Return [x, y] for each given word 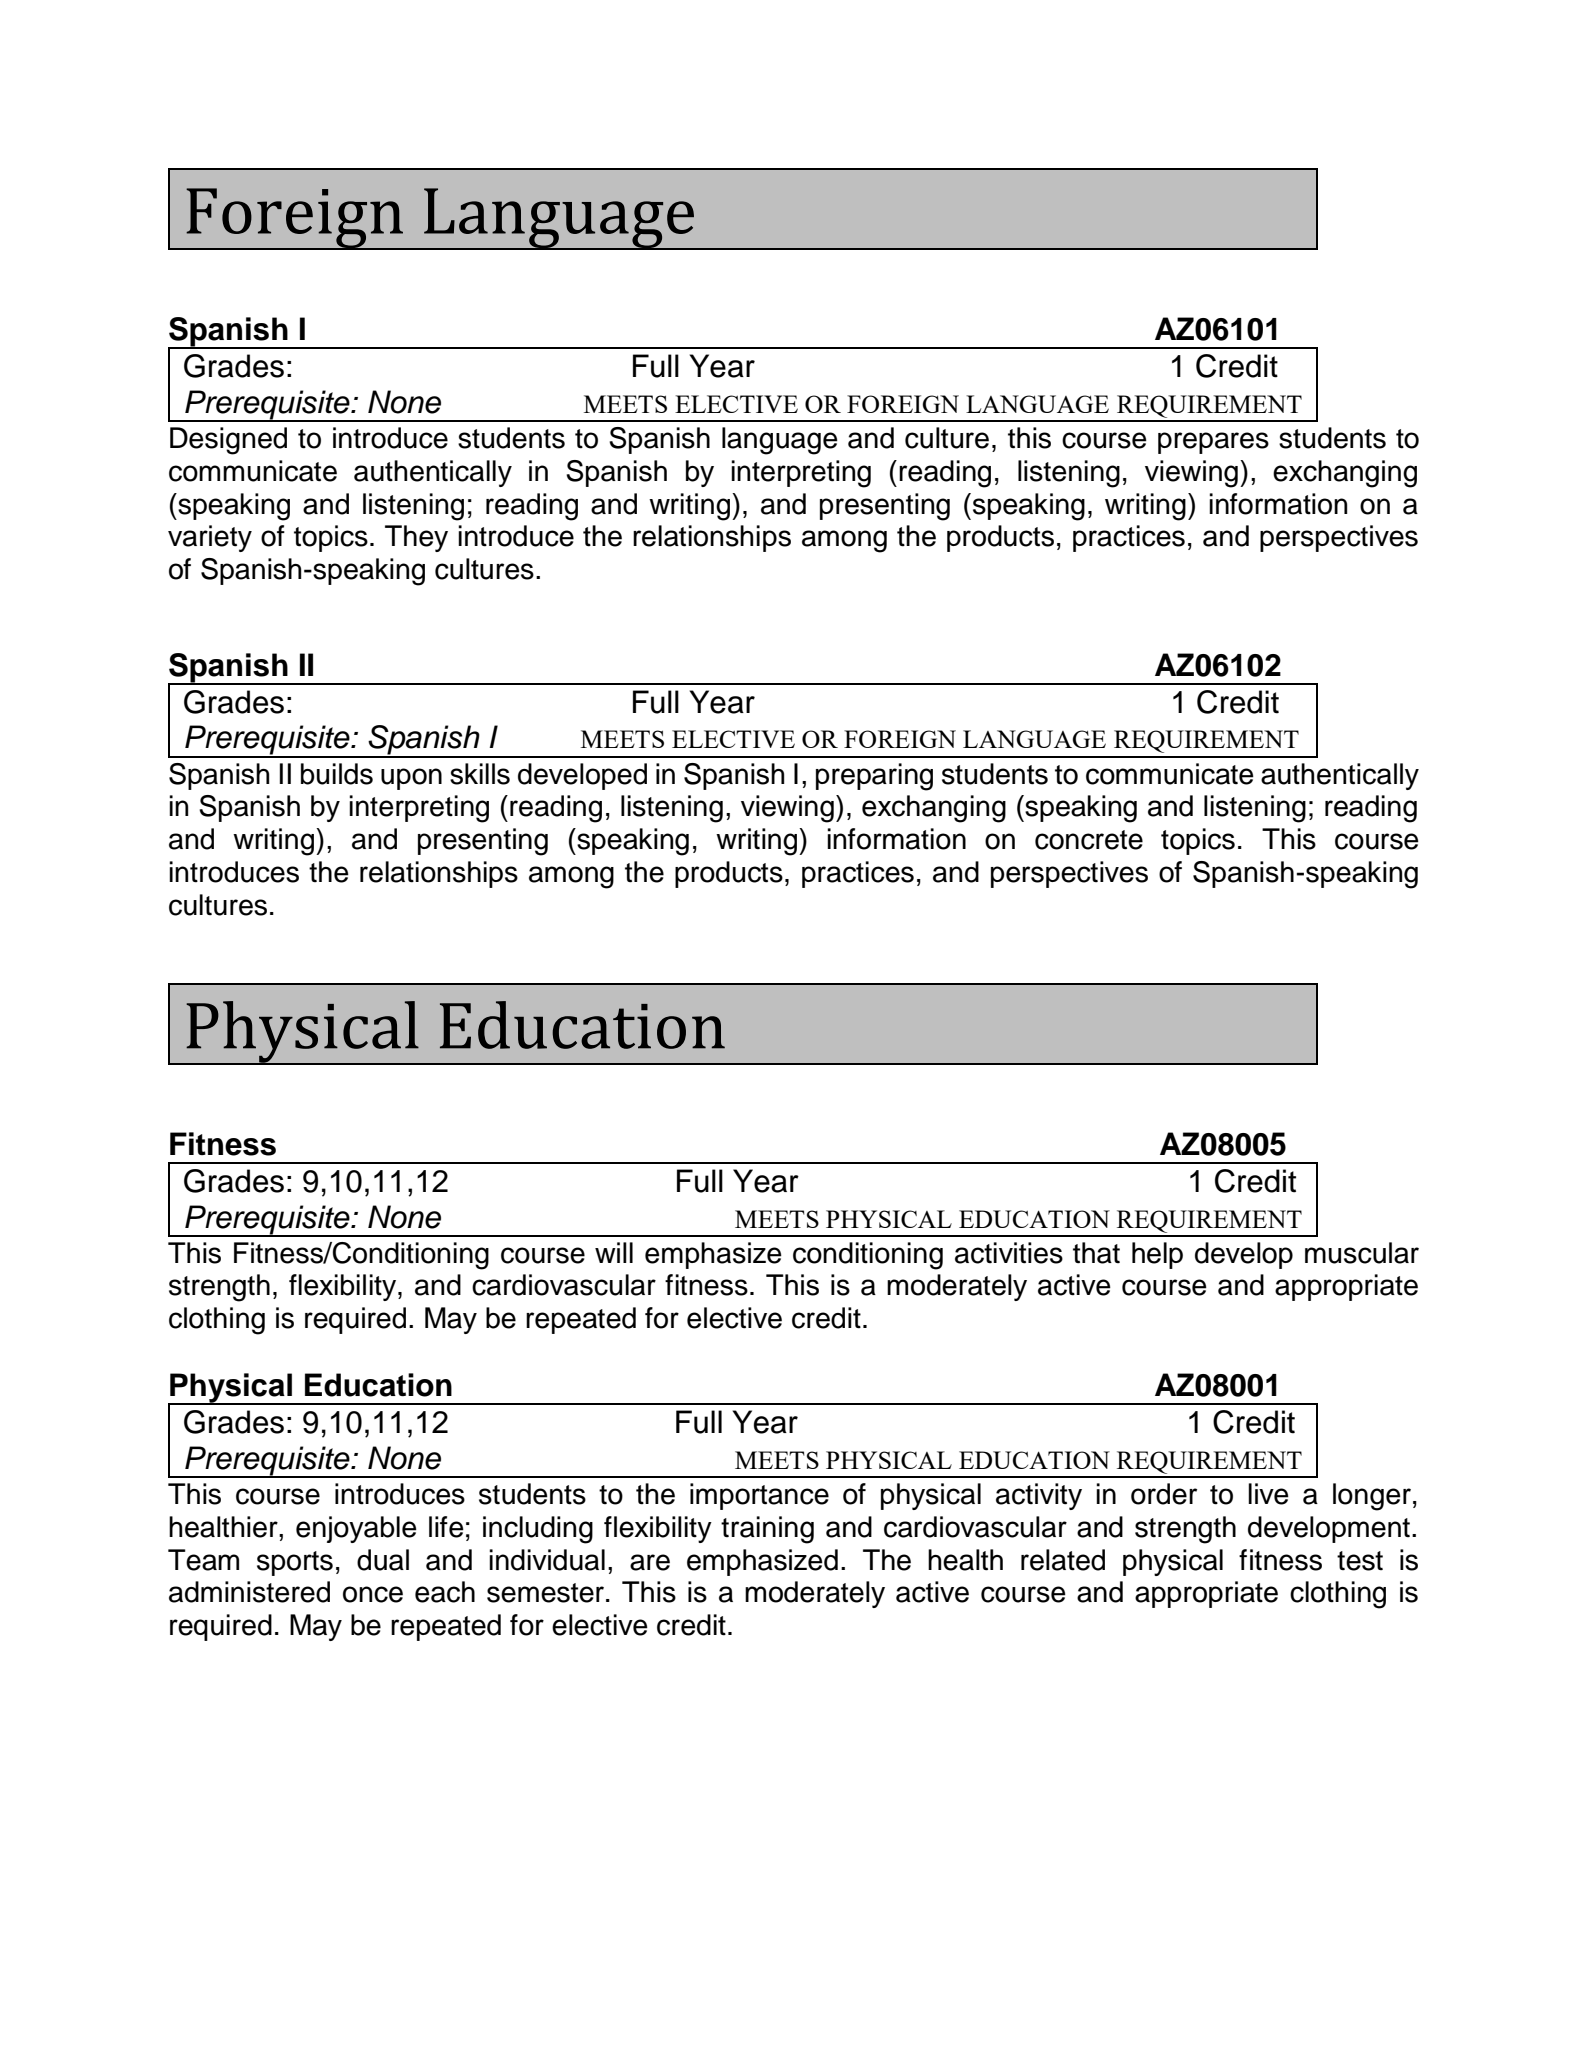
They [416, 538]
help [1157, 1255]
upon [411, 779]
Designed [228, 441]
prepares [1213, 443]
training [767, 1530]
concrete [1089, 840]
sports [295, 1563]
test [1360, 1561]
